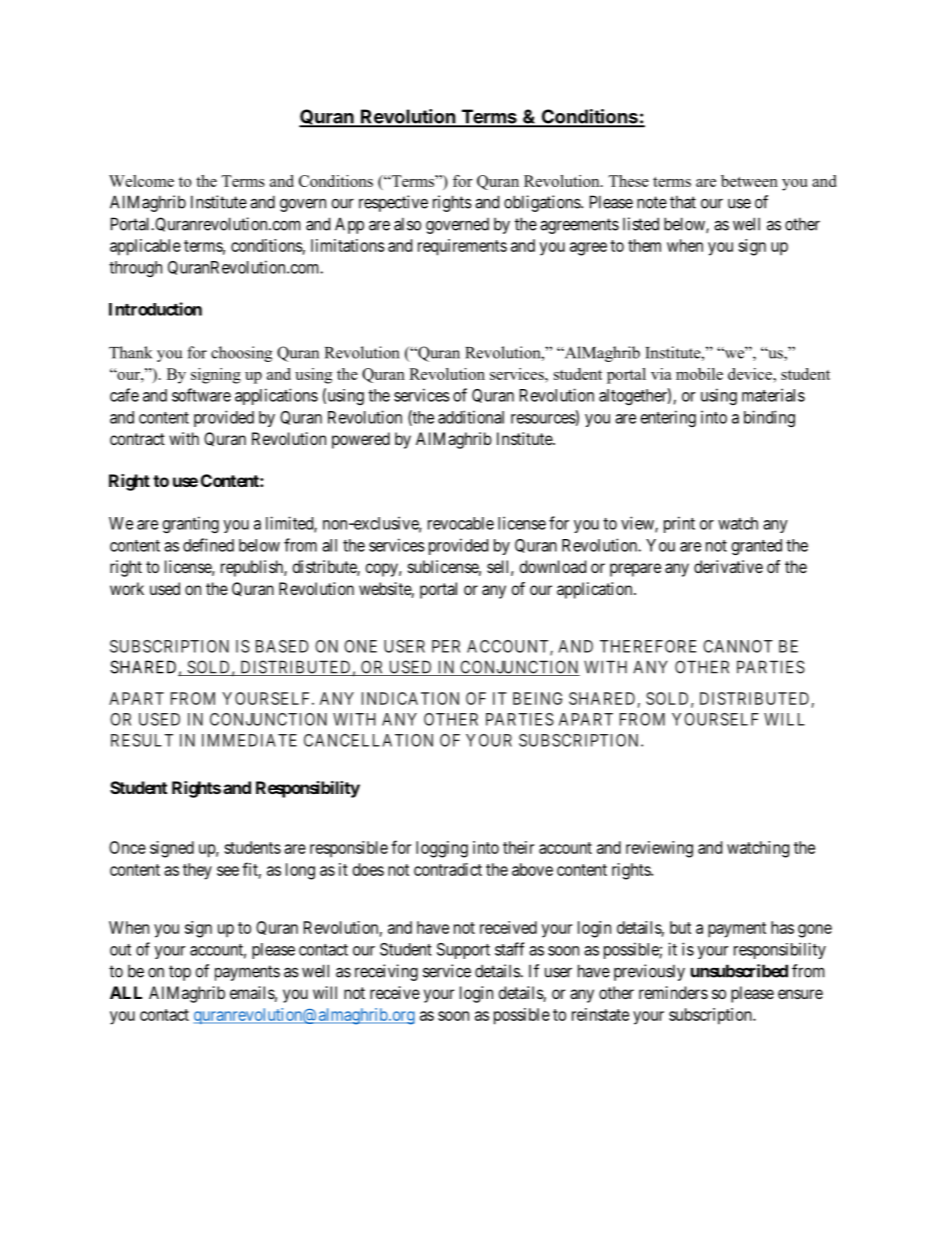 This document has height=1233, width=952. I want to click on work, so click(127, 588).
